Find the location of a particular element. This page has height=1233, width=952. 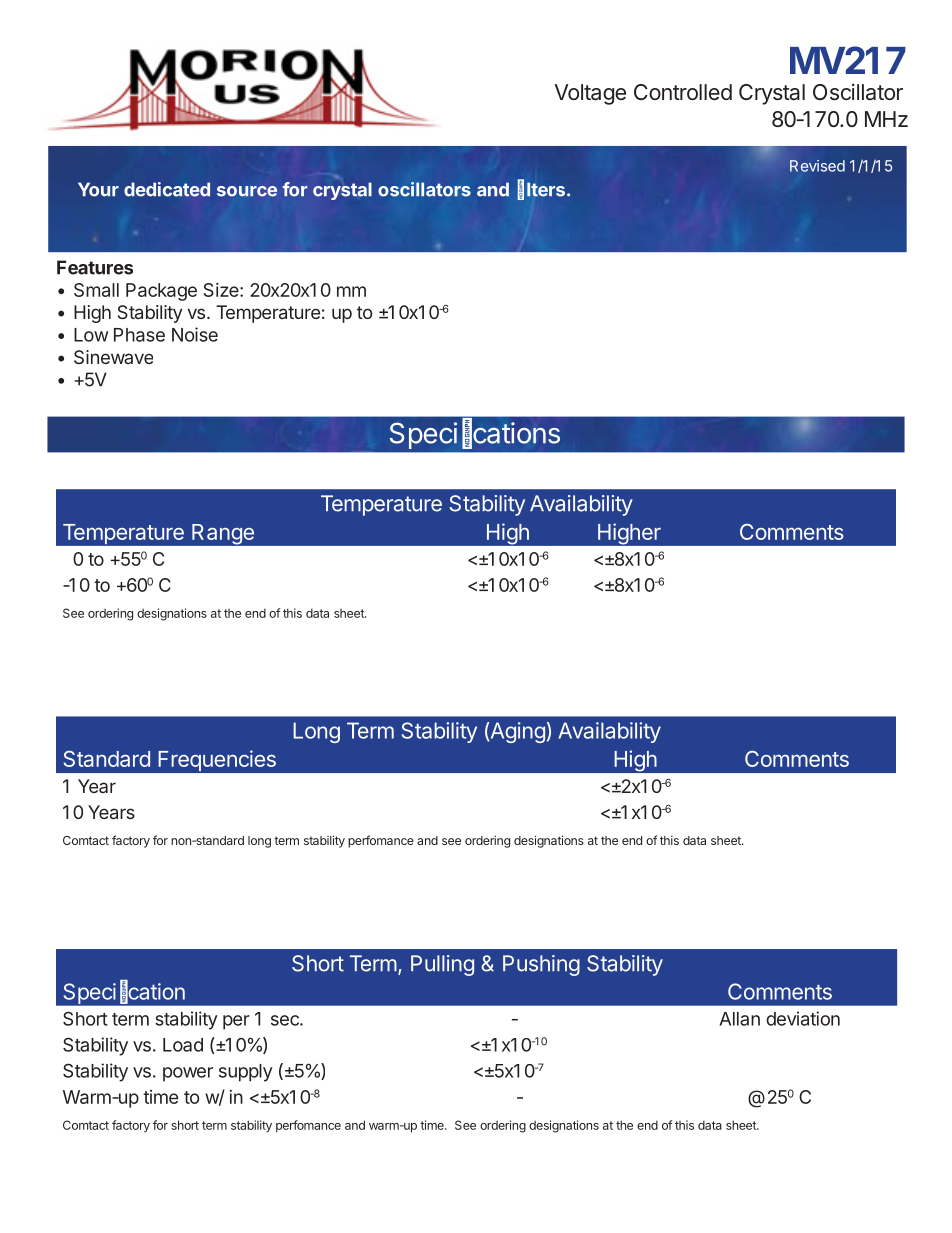

Phase is located at coordinates (139, 335).
